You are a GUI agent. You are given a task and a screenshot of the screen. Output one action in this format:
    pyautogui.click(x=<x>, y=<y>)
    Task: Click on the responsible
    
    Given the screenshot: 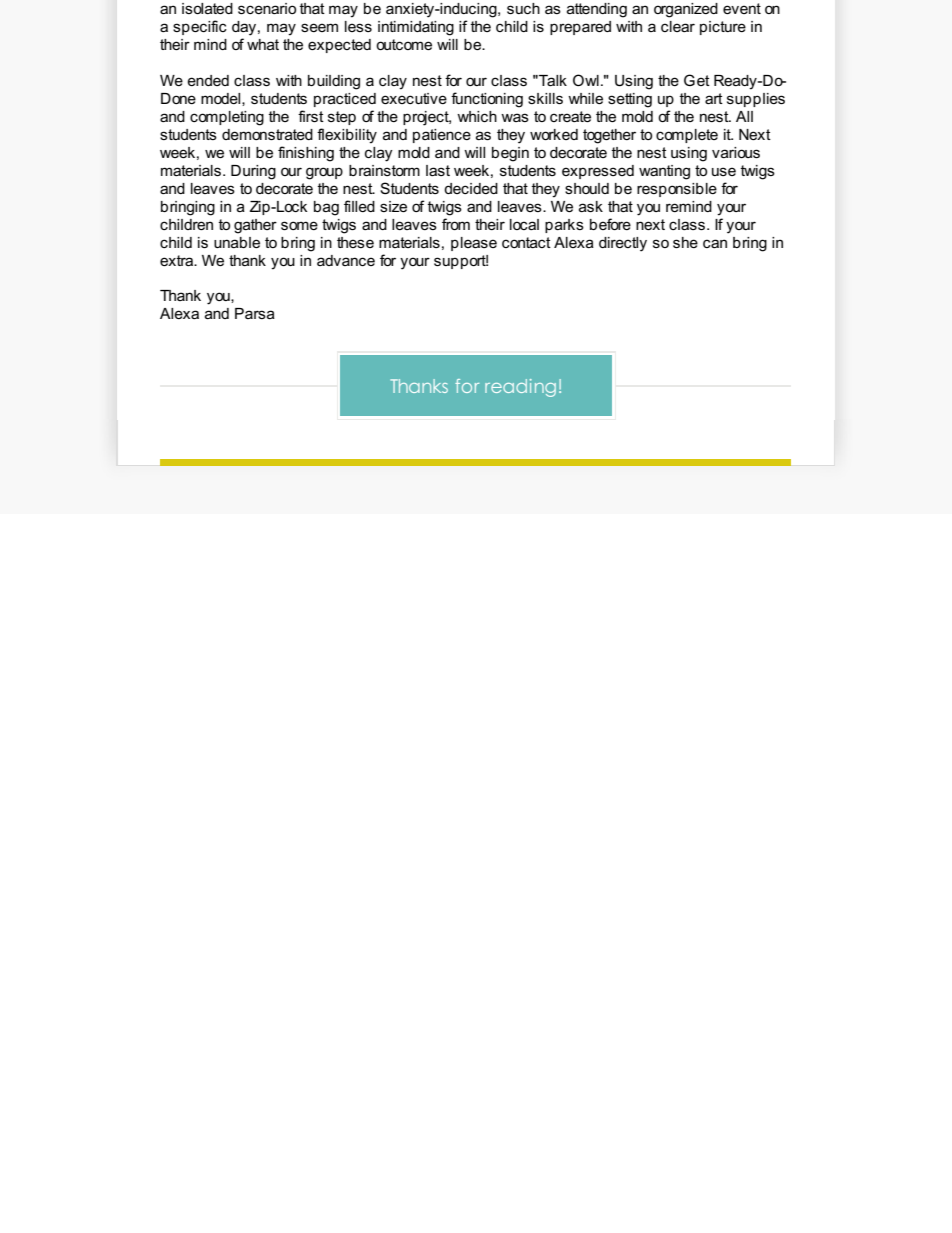 What is the action you would take?
    pyautogui.click(x=677, y=190)
